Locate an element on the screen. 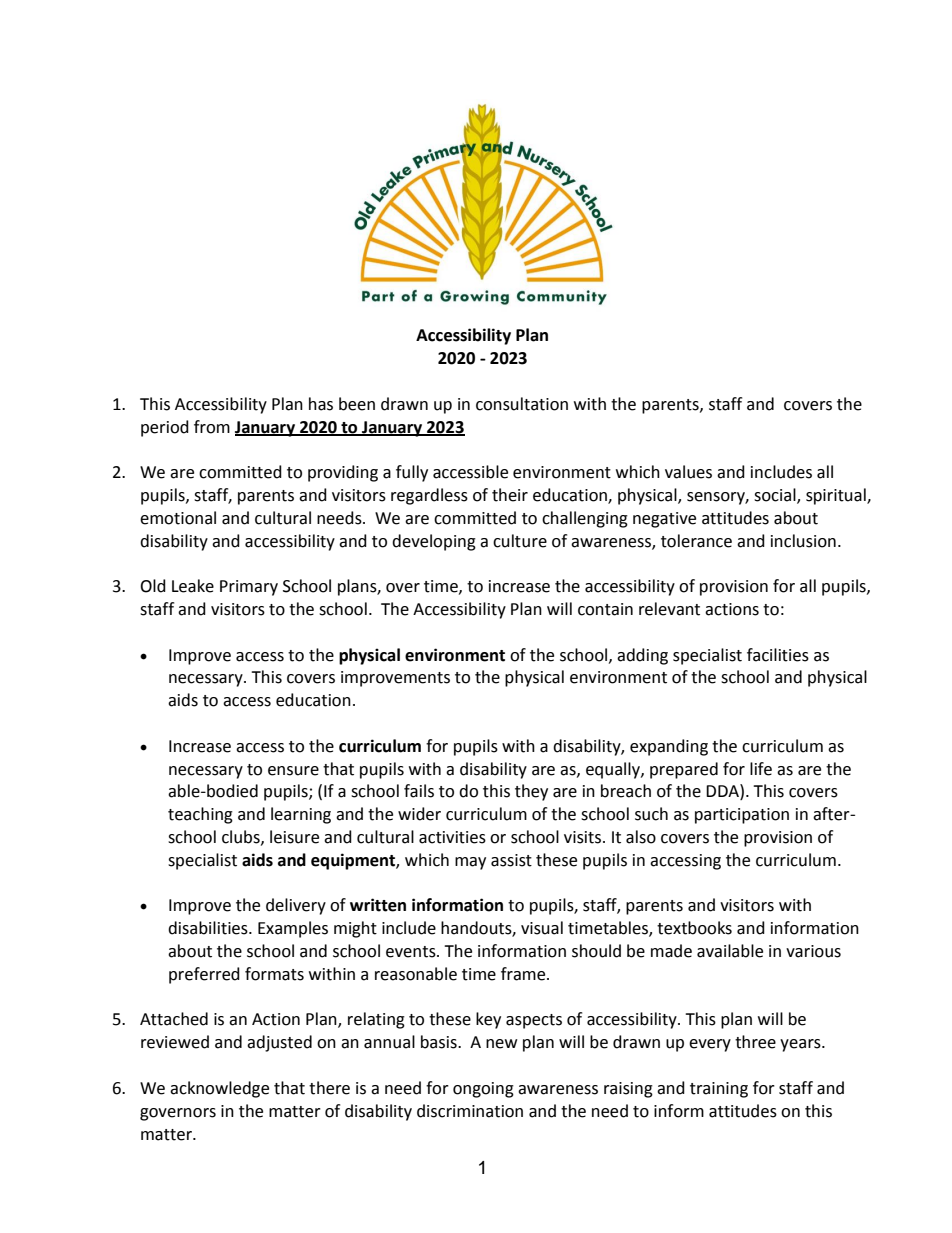  values is located at coordinates (688, 472).
